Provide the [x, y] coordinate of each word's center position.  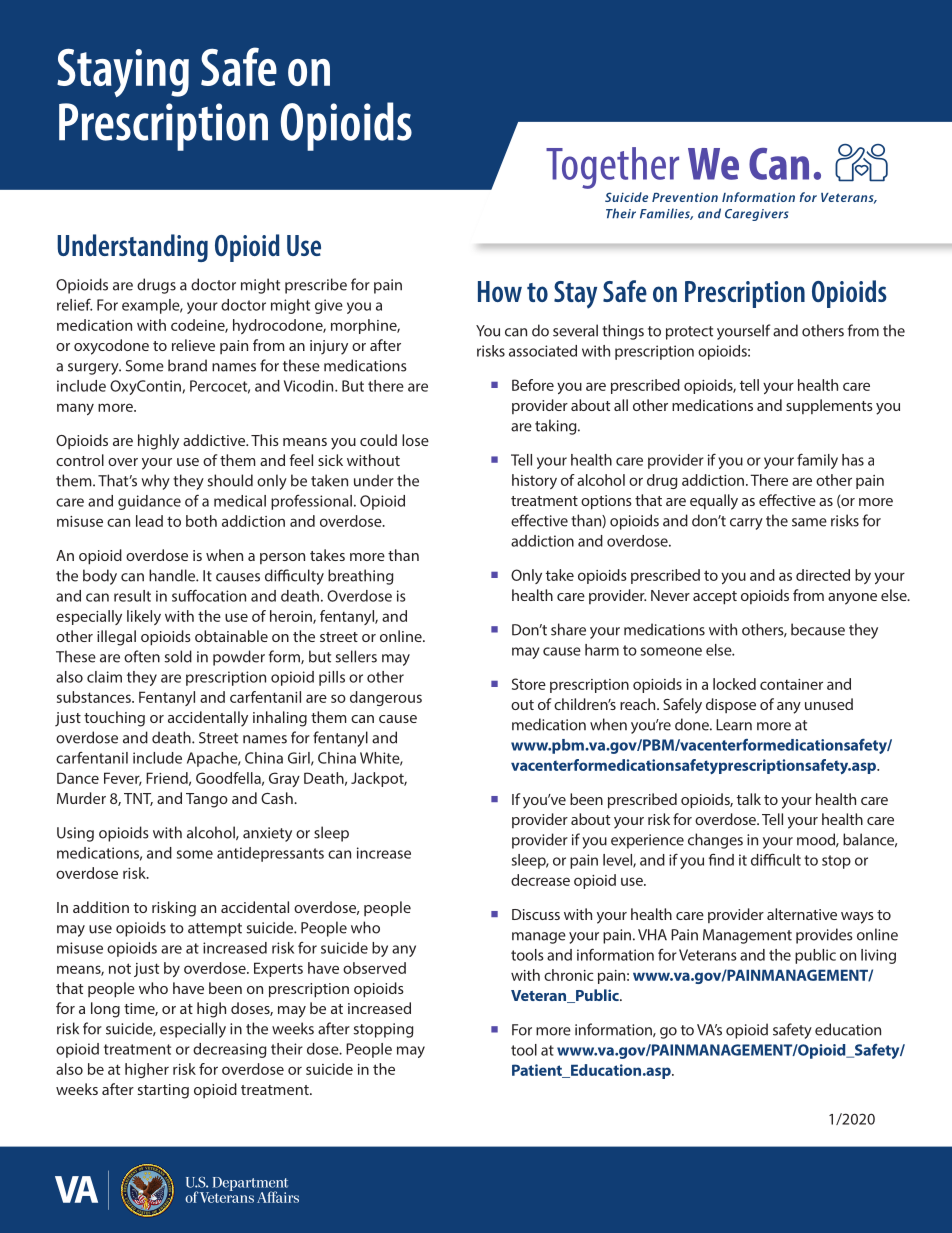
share [568, 629]
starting [163, 1091]
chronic [569, 975]
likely [144, 617]
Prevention [685, 197]
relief [74, 304]
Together [612, 168]
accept [715, 598]
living [878, 956]
